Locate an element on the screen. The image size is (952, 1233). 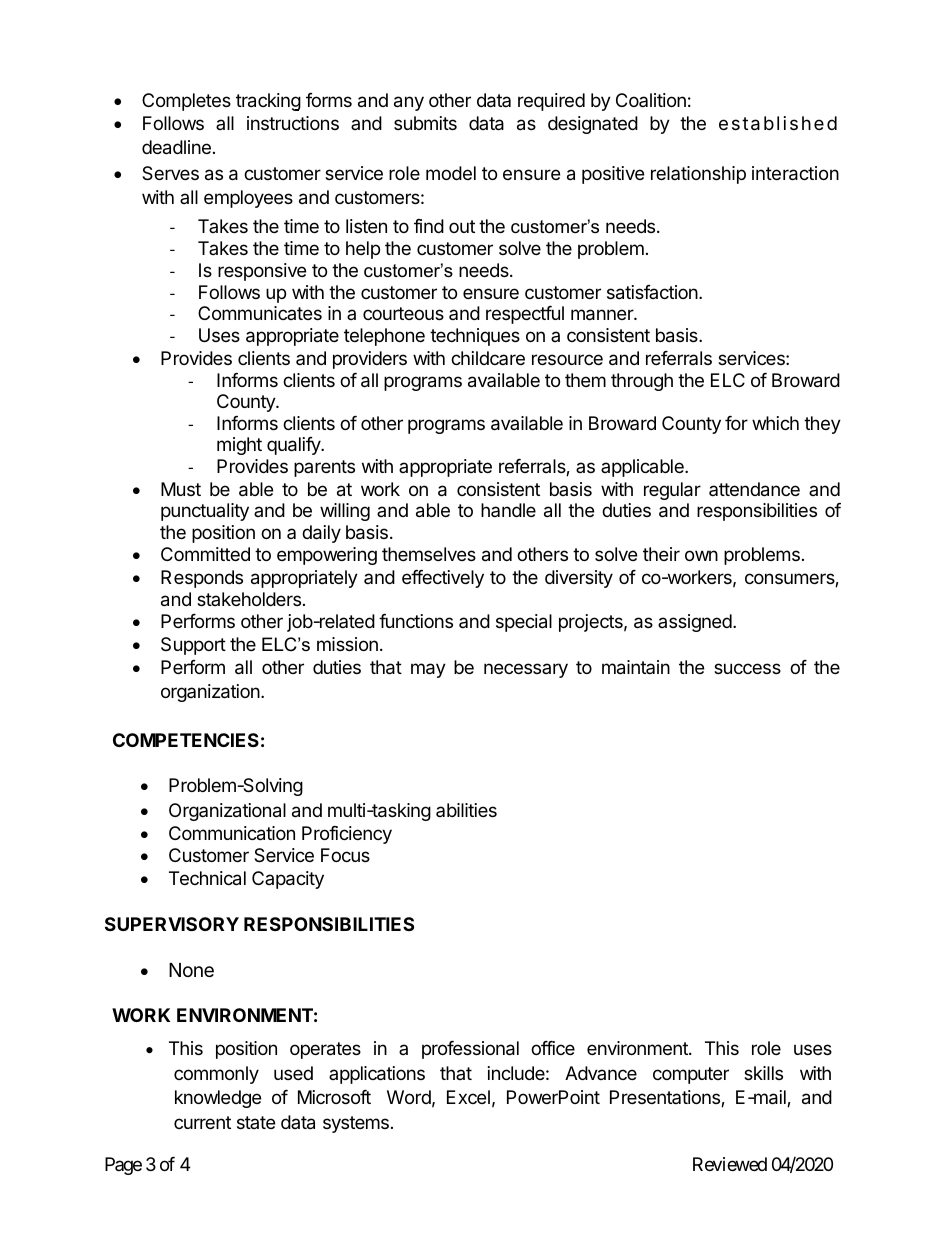
skills is located at coordinates (763, 1073).
